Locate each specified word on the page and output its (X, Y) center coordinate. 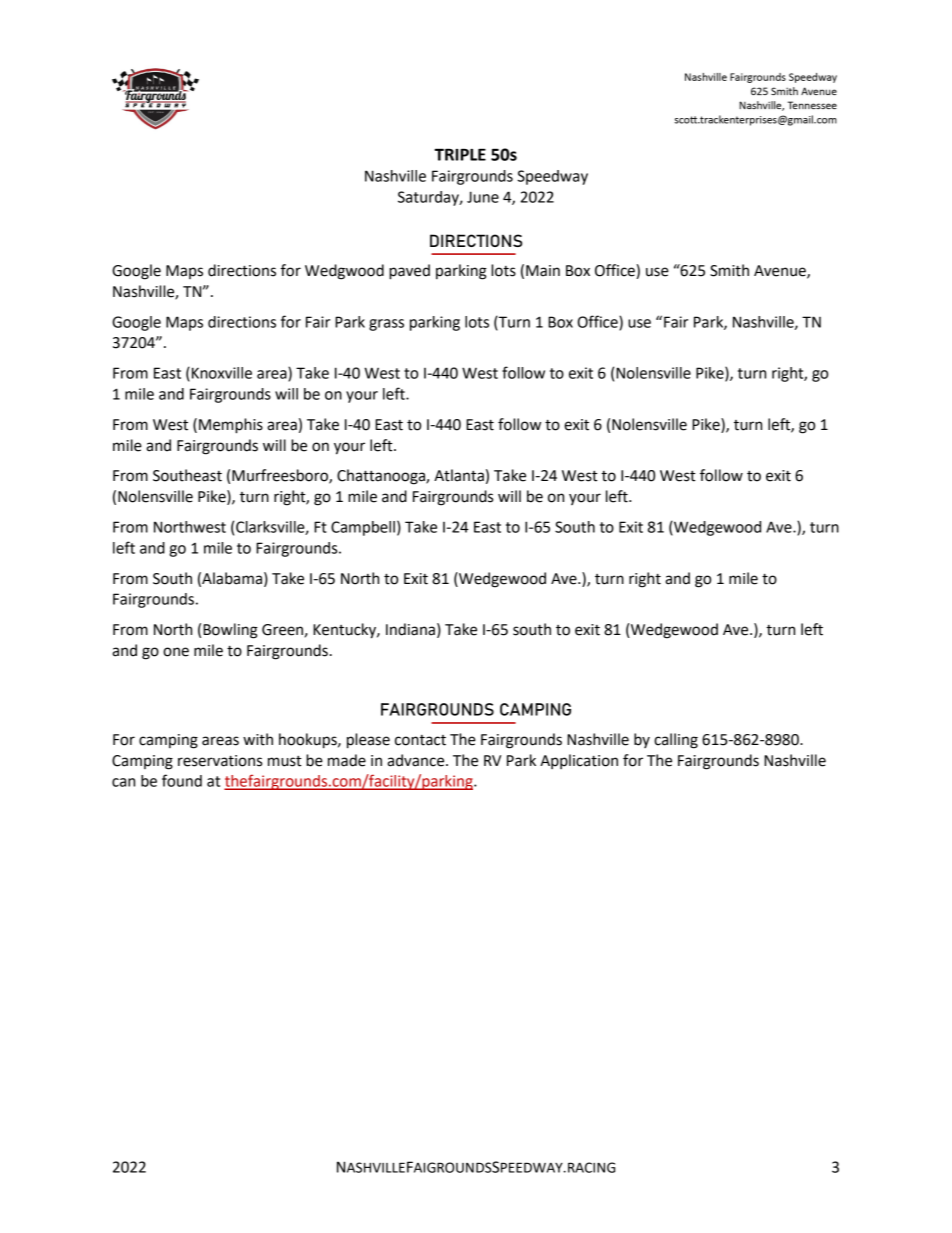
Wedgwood (344, 272)
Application (579, 761)
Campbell (363, 528)
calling (676, 741)
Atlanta (459, 475)
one (176, 652)
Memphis (231, 426)
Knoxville (222, 373)
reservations (220, 761)
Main (543, 271)
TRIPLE (460, 154)
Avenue (781, 272)
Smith (729, 270)
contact (420, 740)
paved (409, 272)
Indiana (410, 629)
